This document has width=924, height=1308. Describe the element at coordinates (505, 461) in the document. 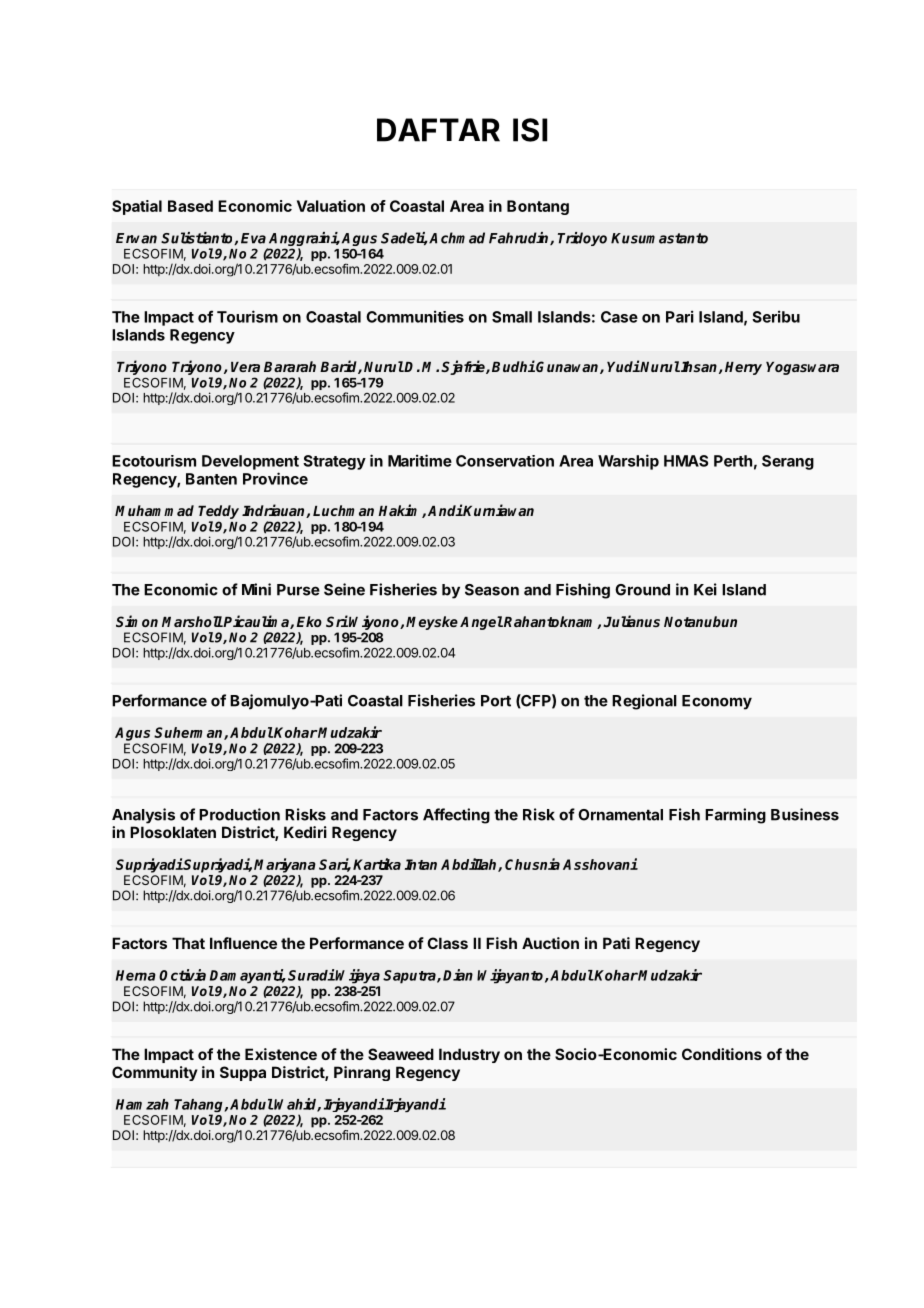

I see `Conservation` at that location.
